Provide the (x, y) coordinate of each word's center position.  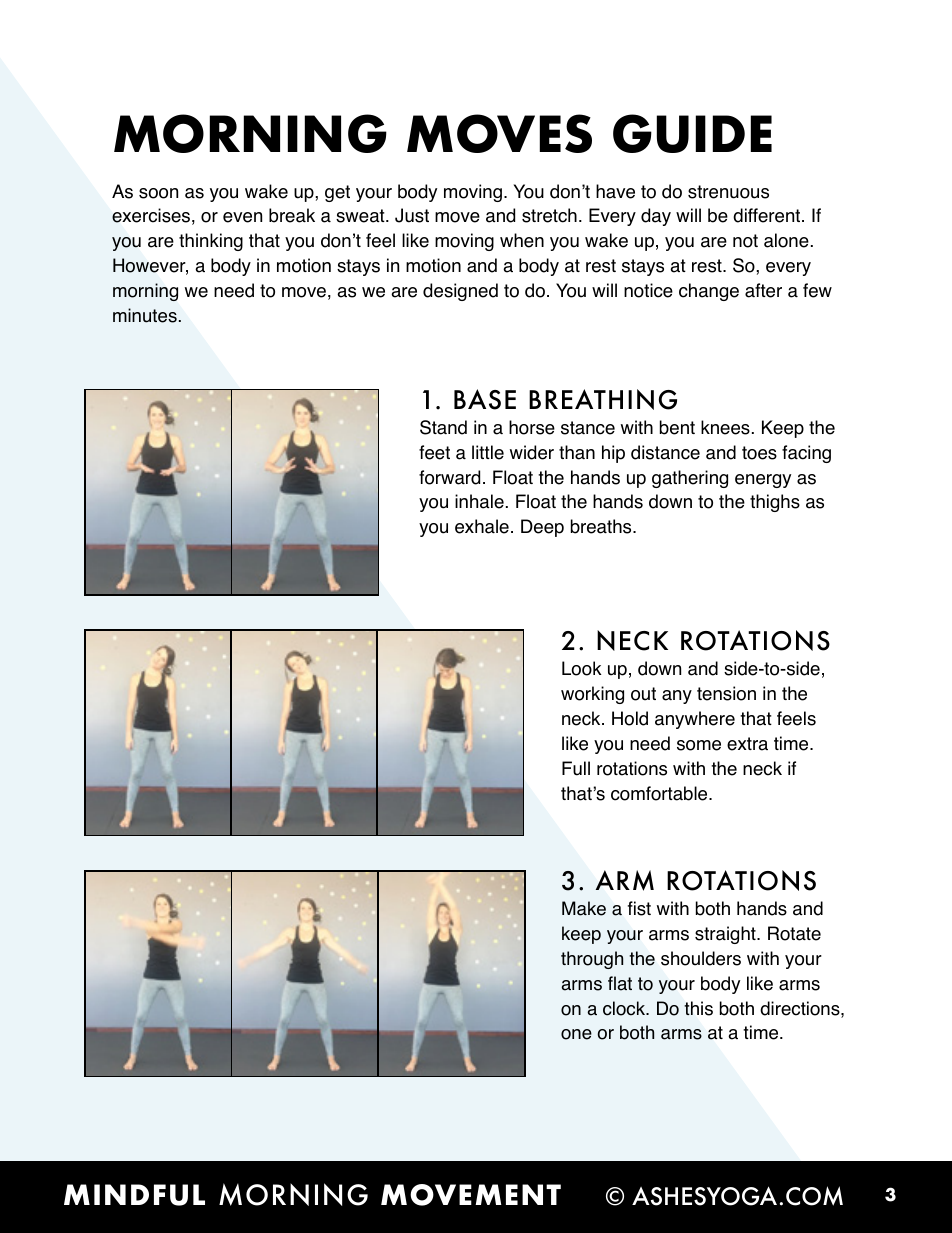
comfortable (660, 793)
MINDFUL (134, 1195)
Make (584, 908)
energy (763, 481)
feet (434, 452)
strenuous (728, 192)
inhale (479, 501)
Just (412, 215)
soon (158, 193)
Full (576, 768)
